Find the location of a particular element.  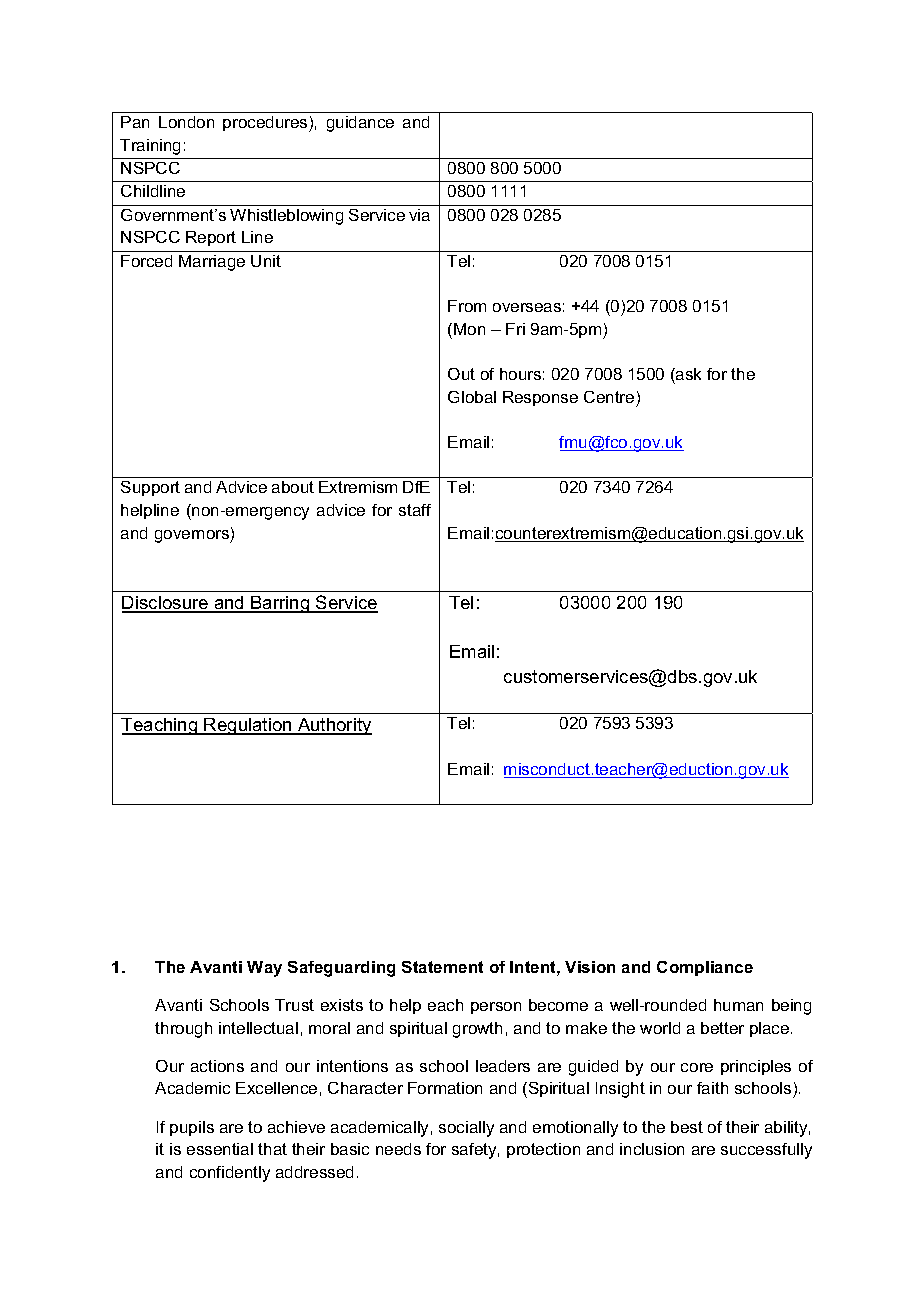

Centre is located at coordinates (609, 397).
